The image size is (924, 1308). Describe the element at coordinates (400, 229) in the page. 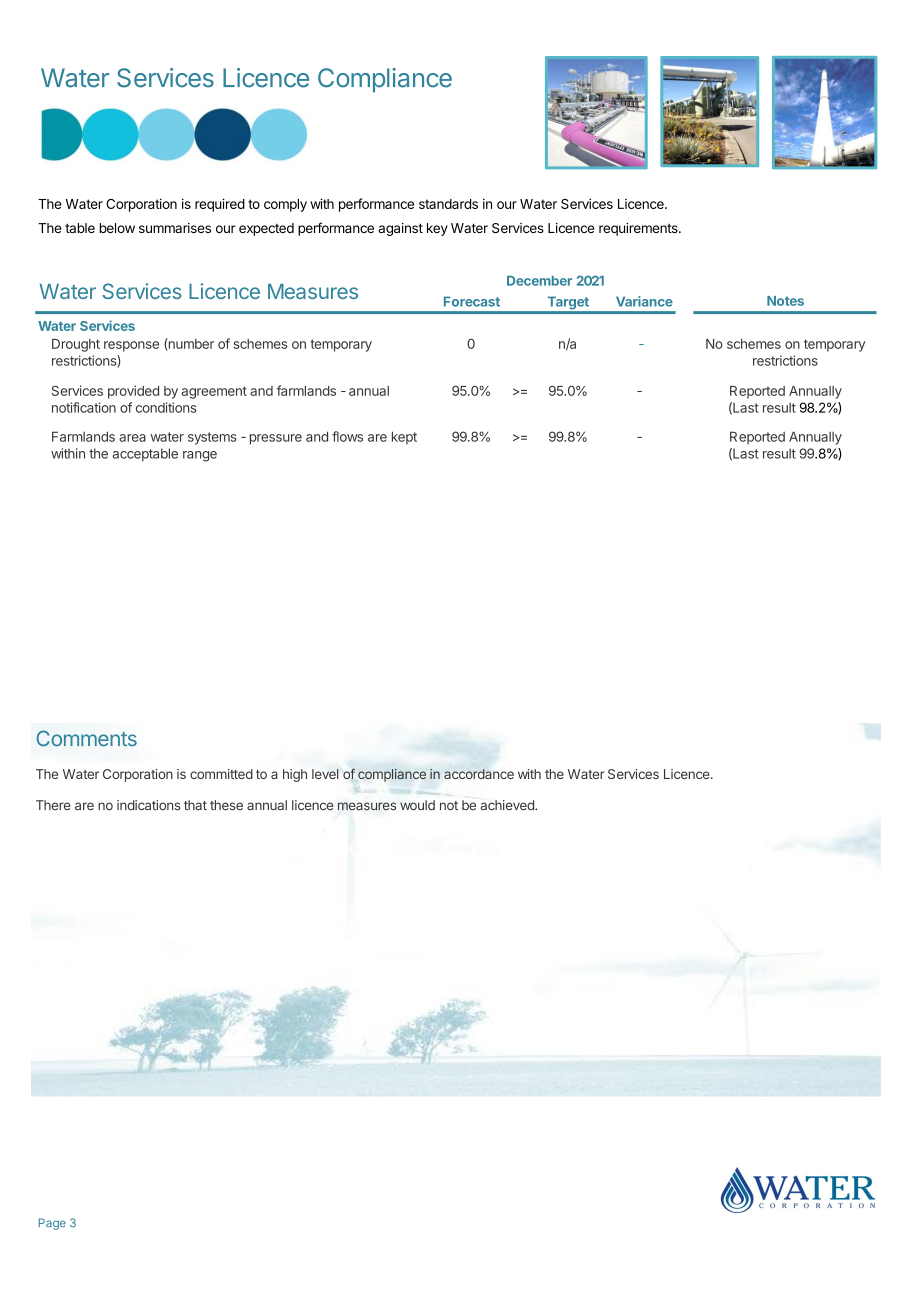

I see `against` at that location.
